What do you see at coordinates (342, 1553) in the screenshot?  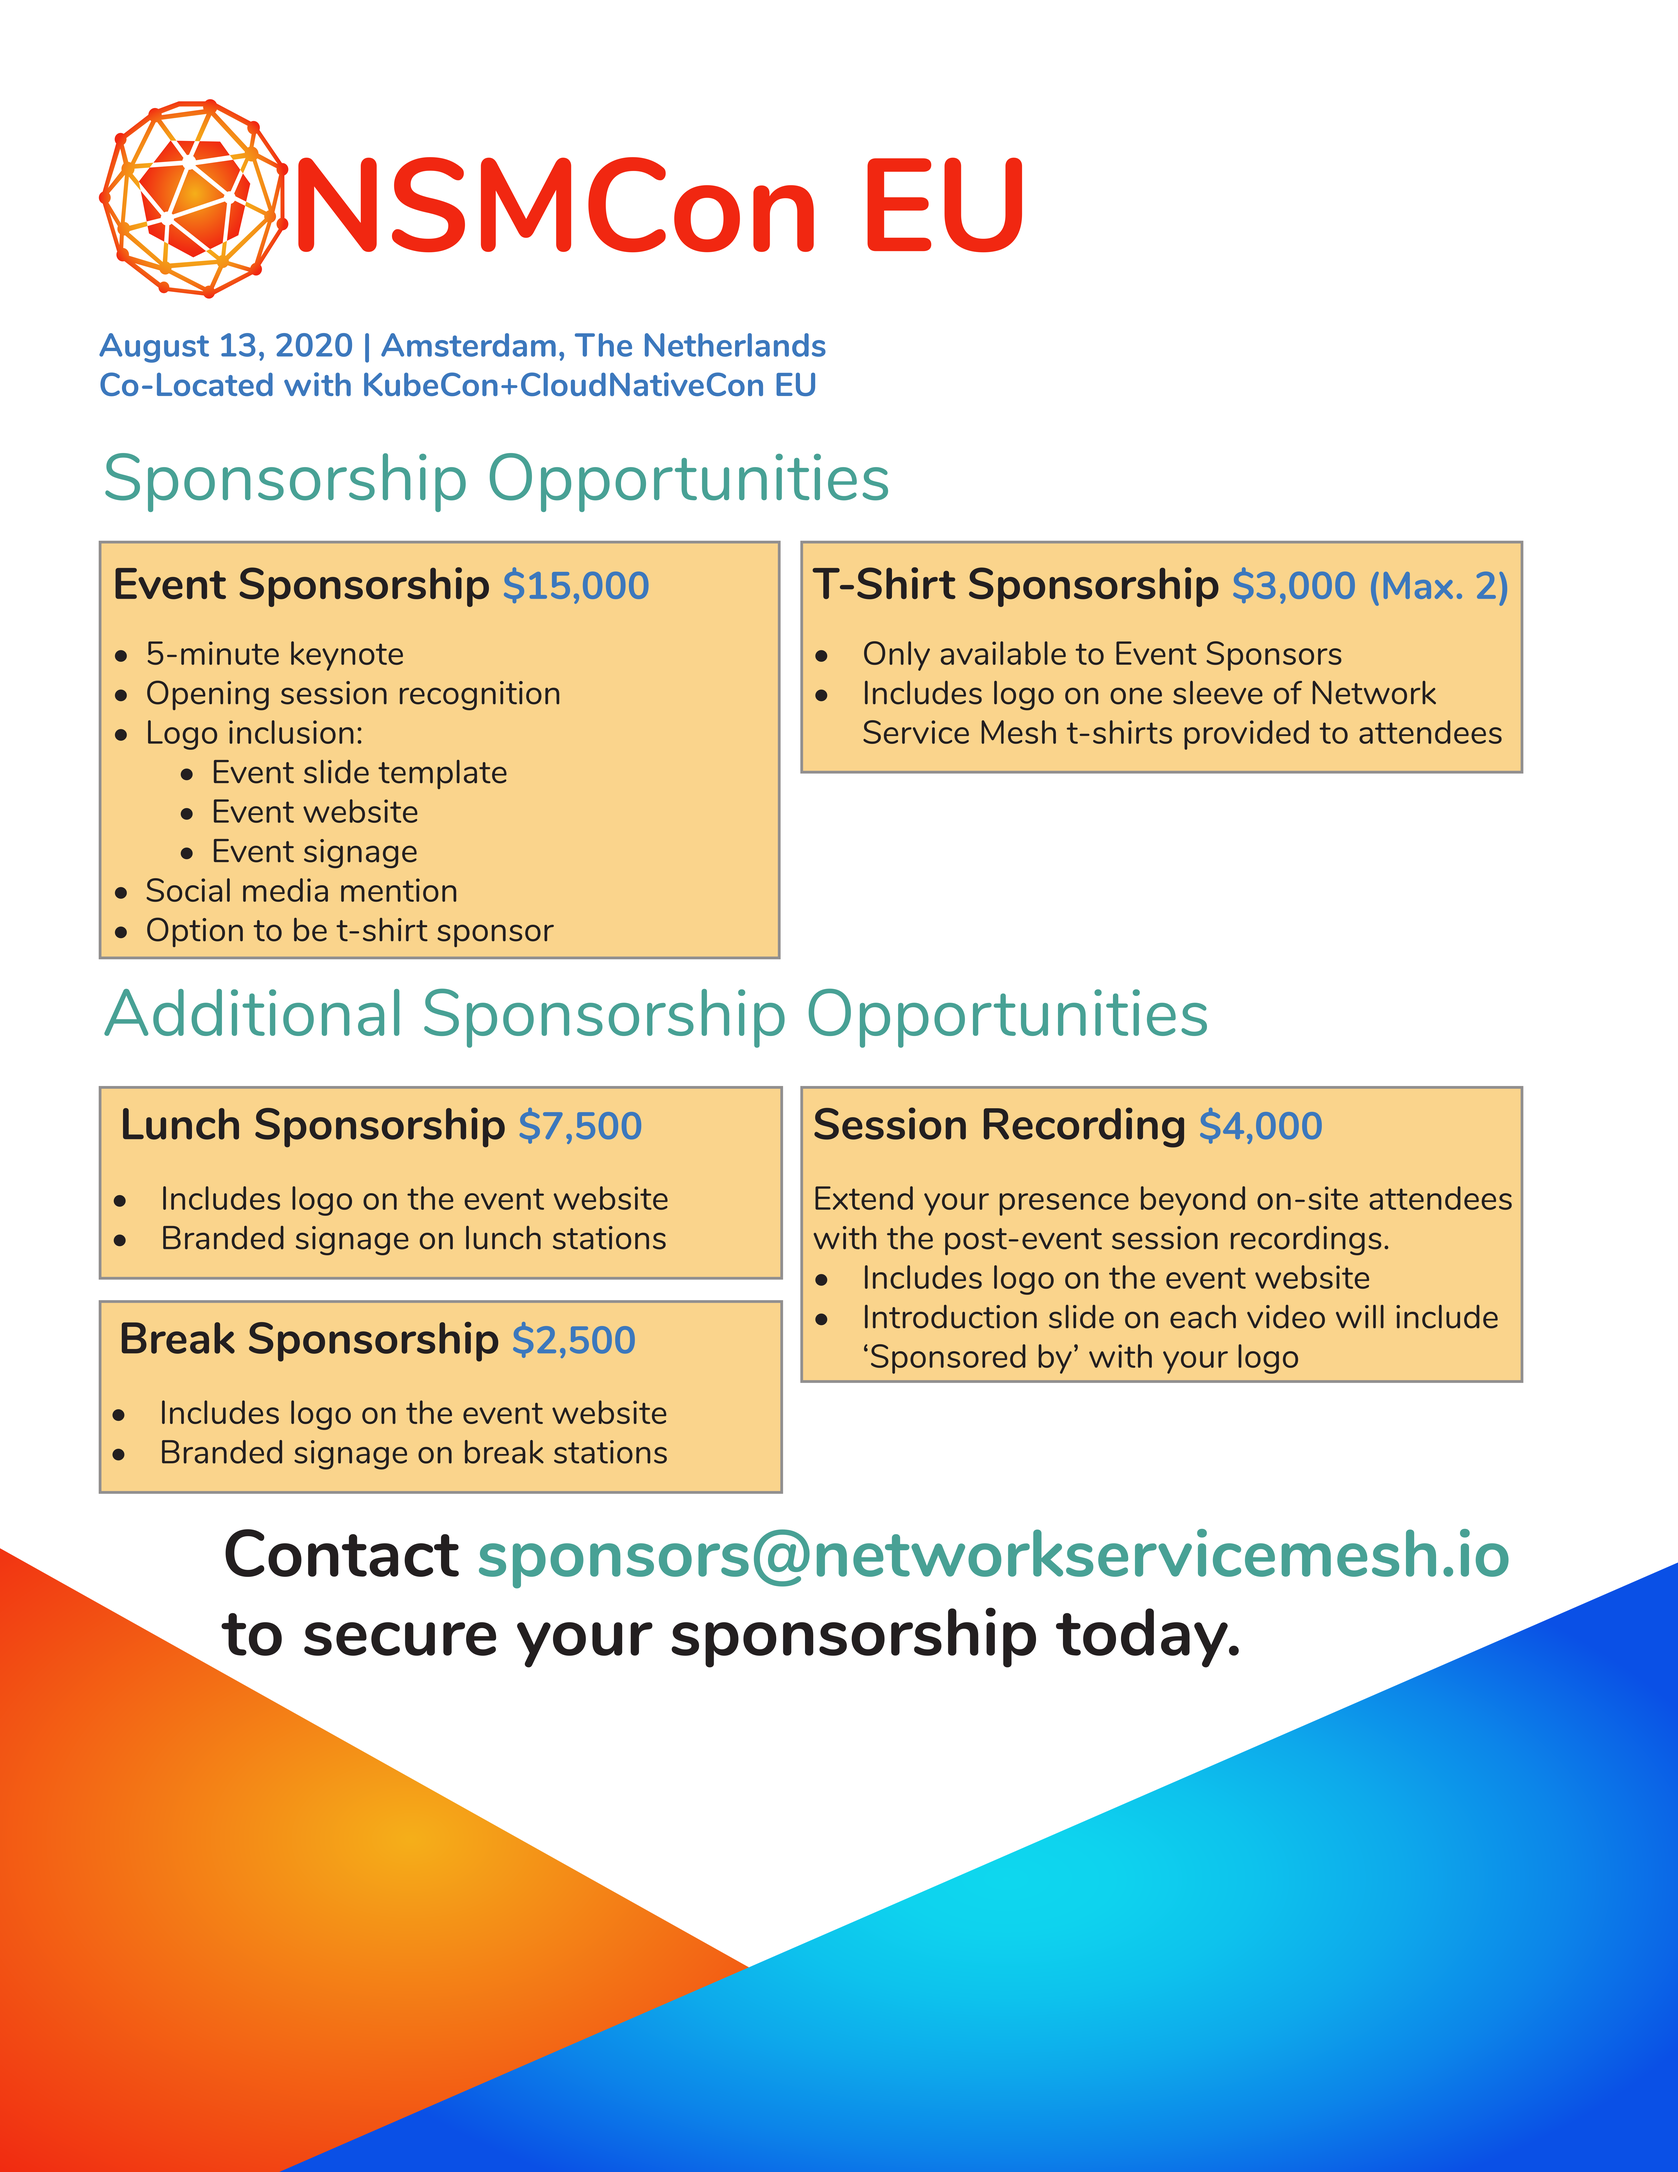 I see `Contact` at bounding box center [342, 1553].
